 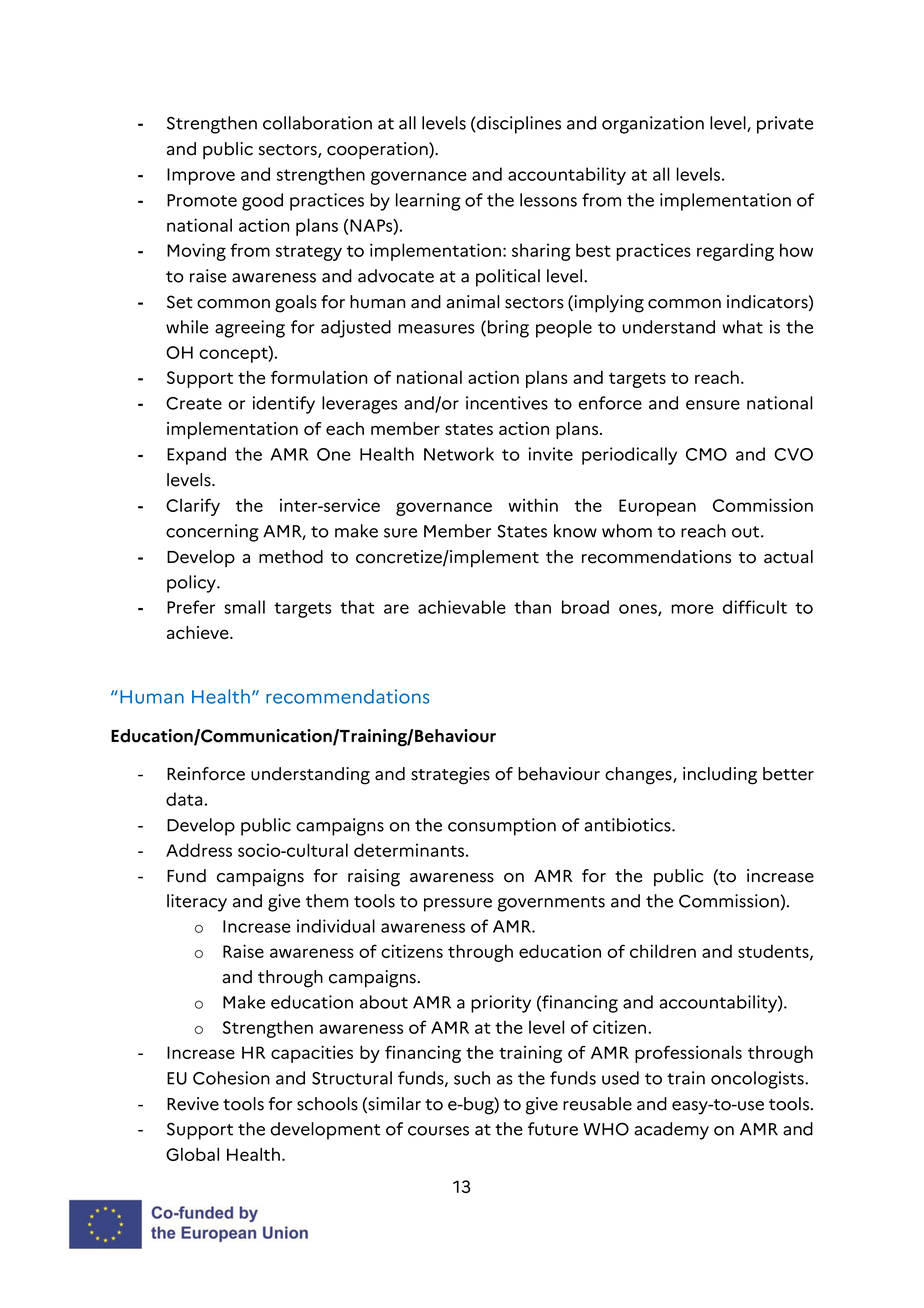 What do you see at coordinates (197, 903) in the screenshot?
I see `literacy` at bounding box center [197, 903].
